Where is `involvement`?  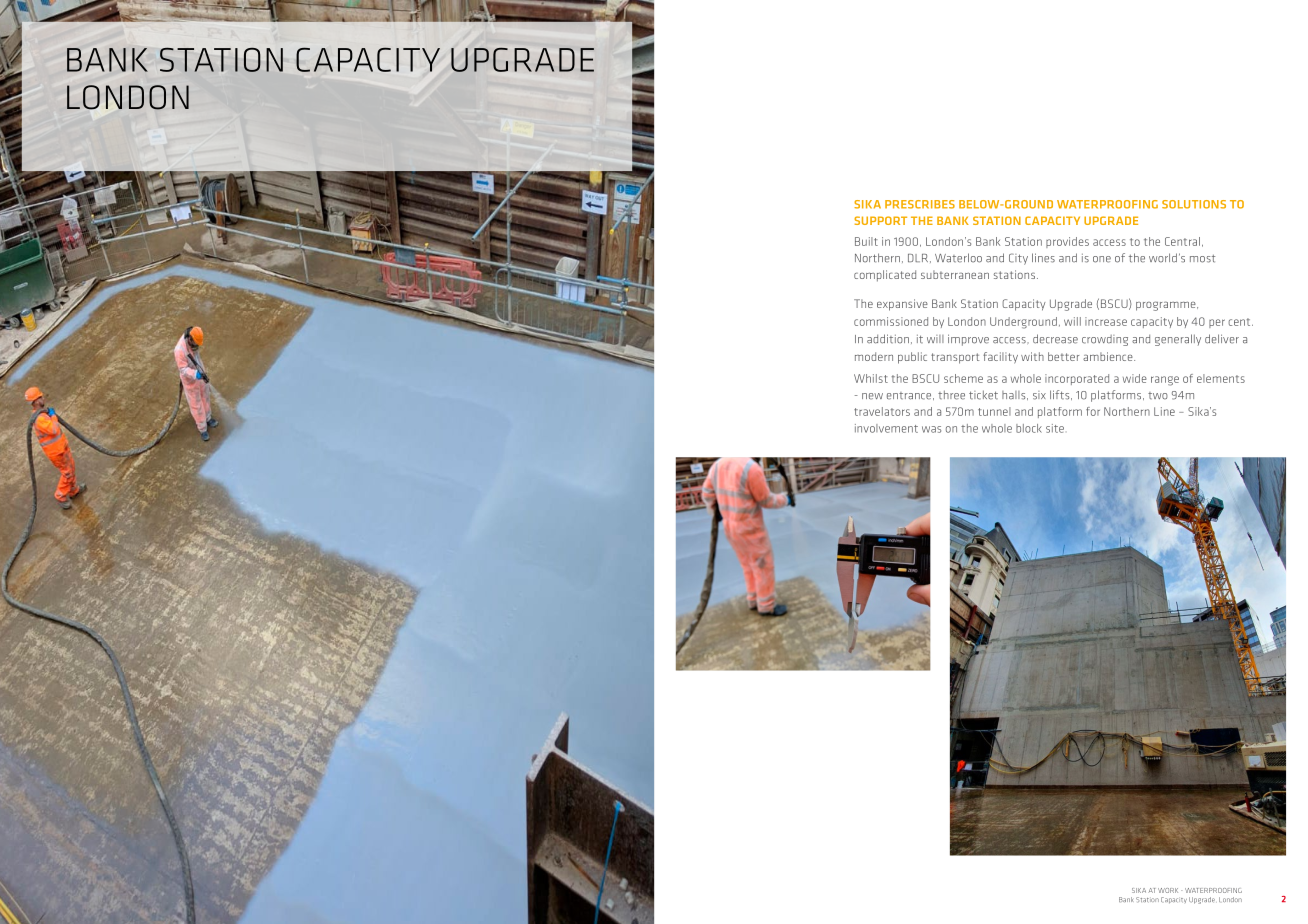 involvement is located at coordinates (886, 428).
